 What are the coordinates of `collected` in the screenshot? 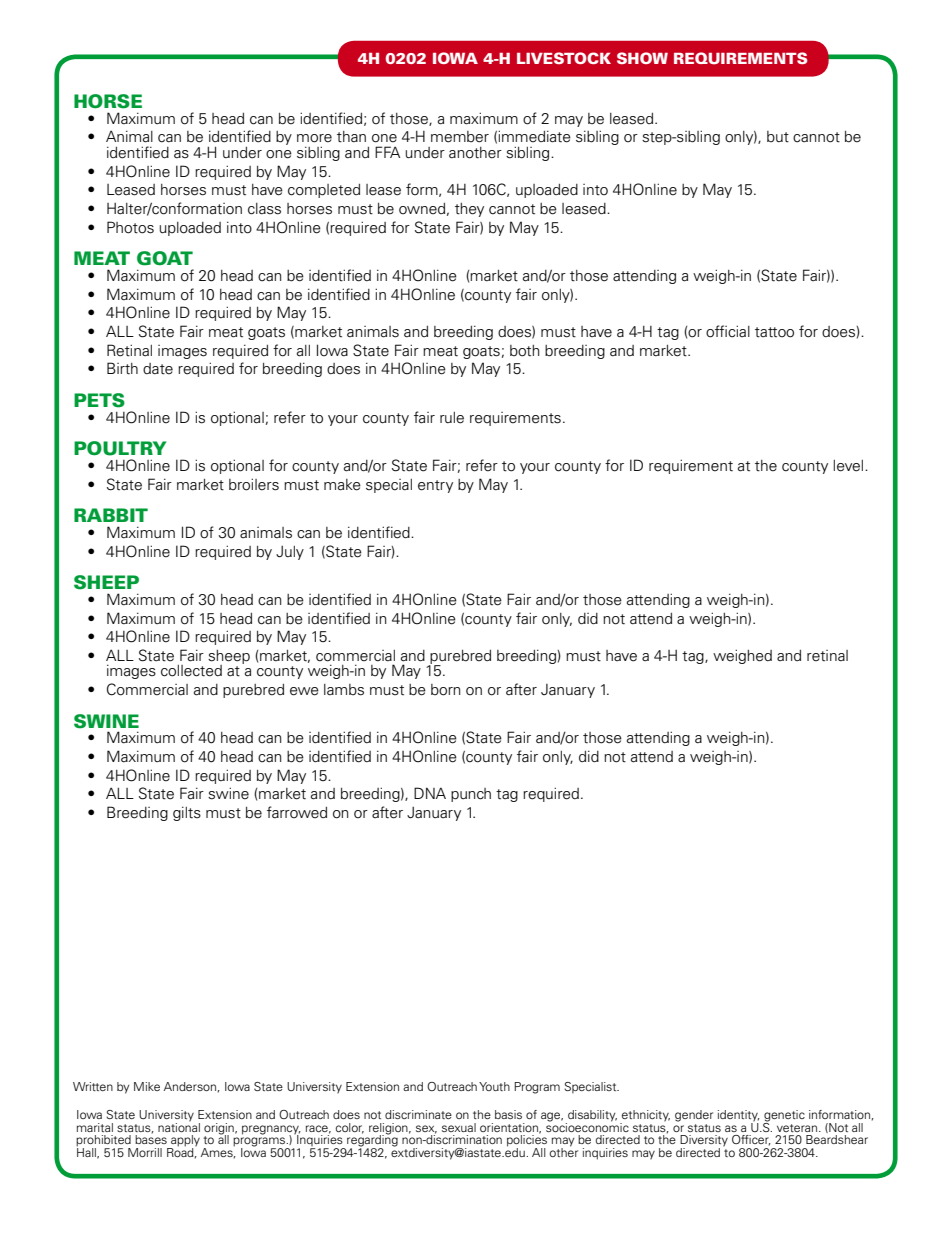 It's located at (191, 671).
